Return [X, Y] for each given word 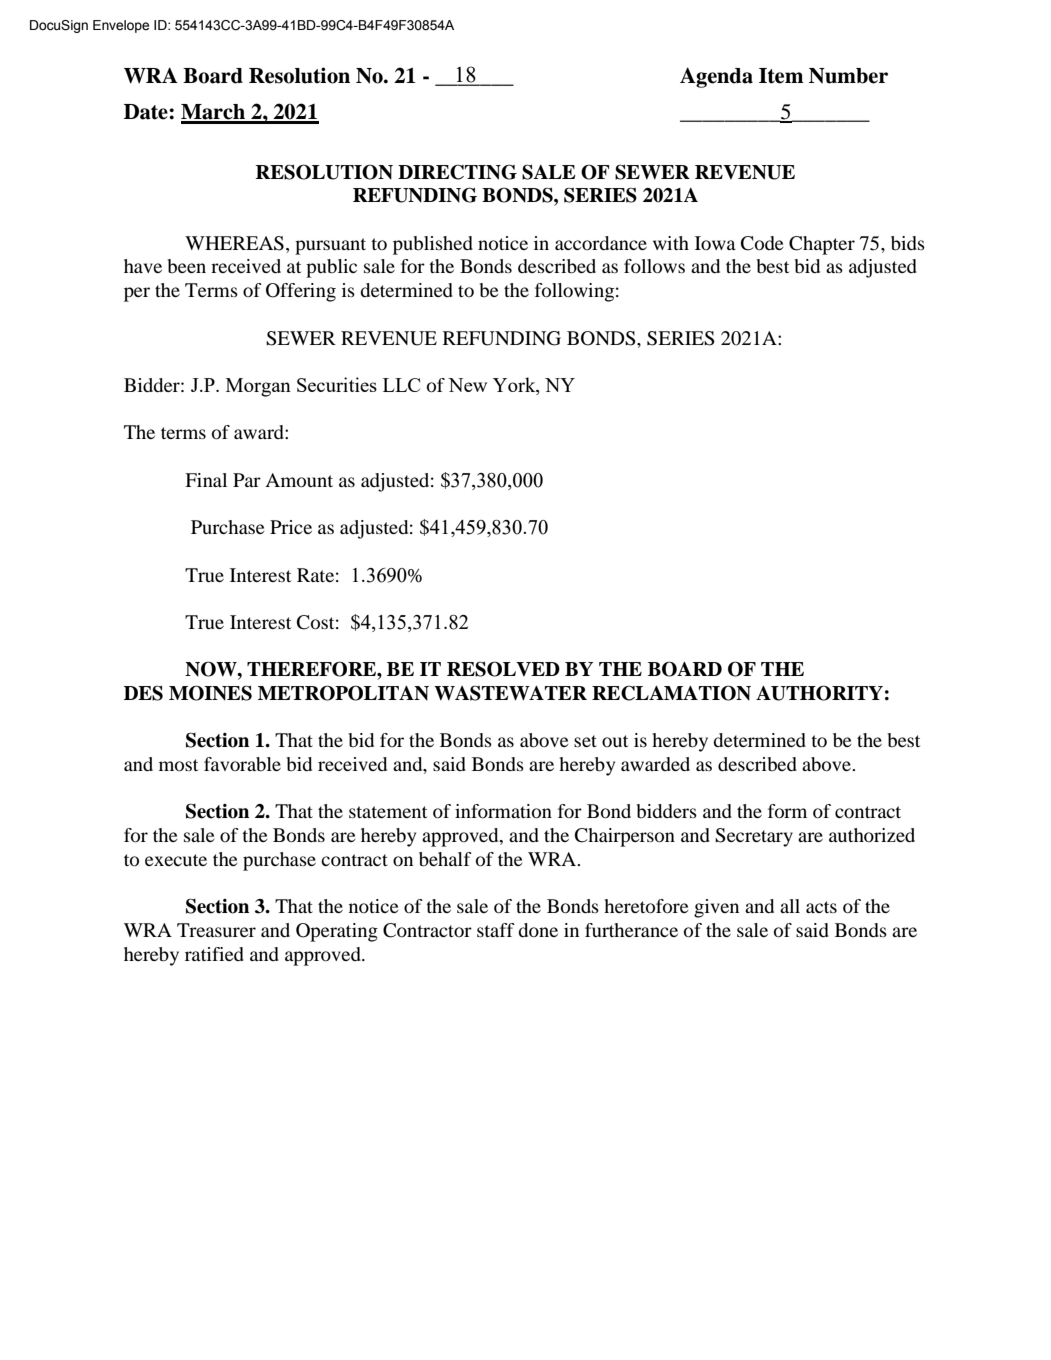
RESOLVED [503, 669]
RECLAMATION [671, 693]
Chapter [822, 245]
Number [848, 76]
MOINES [210, 693]
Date [147, 112]
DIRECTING [457, 172]
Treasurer [216, 930]
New [467, 385]
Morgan [258, 387]
